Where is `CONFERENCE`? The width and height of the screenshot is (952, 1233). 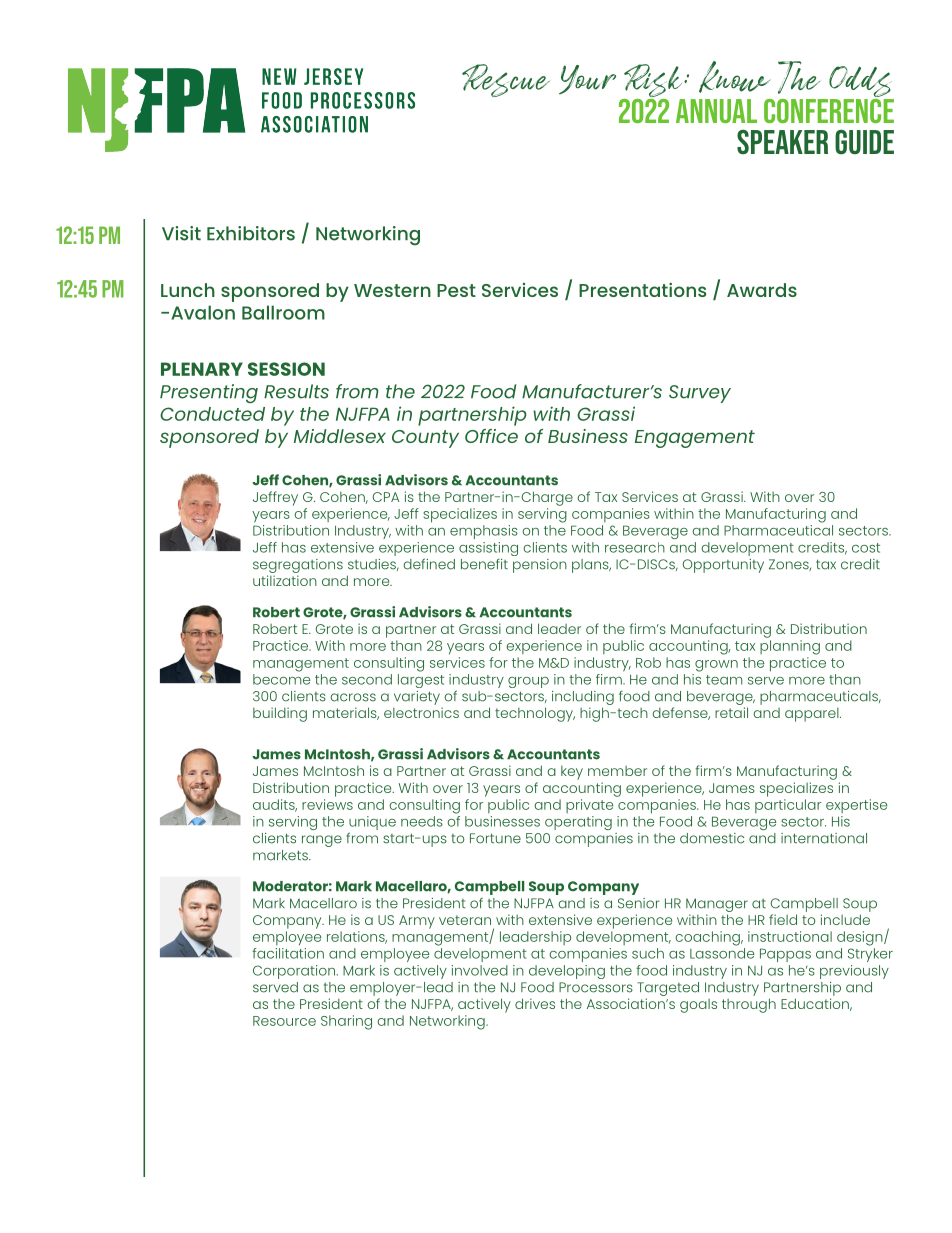 CONFERENCE is located at coordinates (829, 109).
